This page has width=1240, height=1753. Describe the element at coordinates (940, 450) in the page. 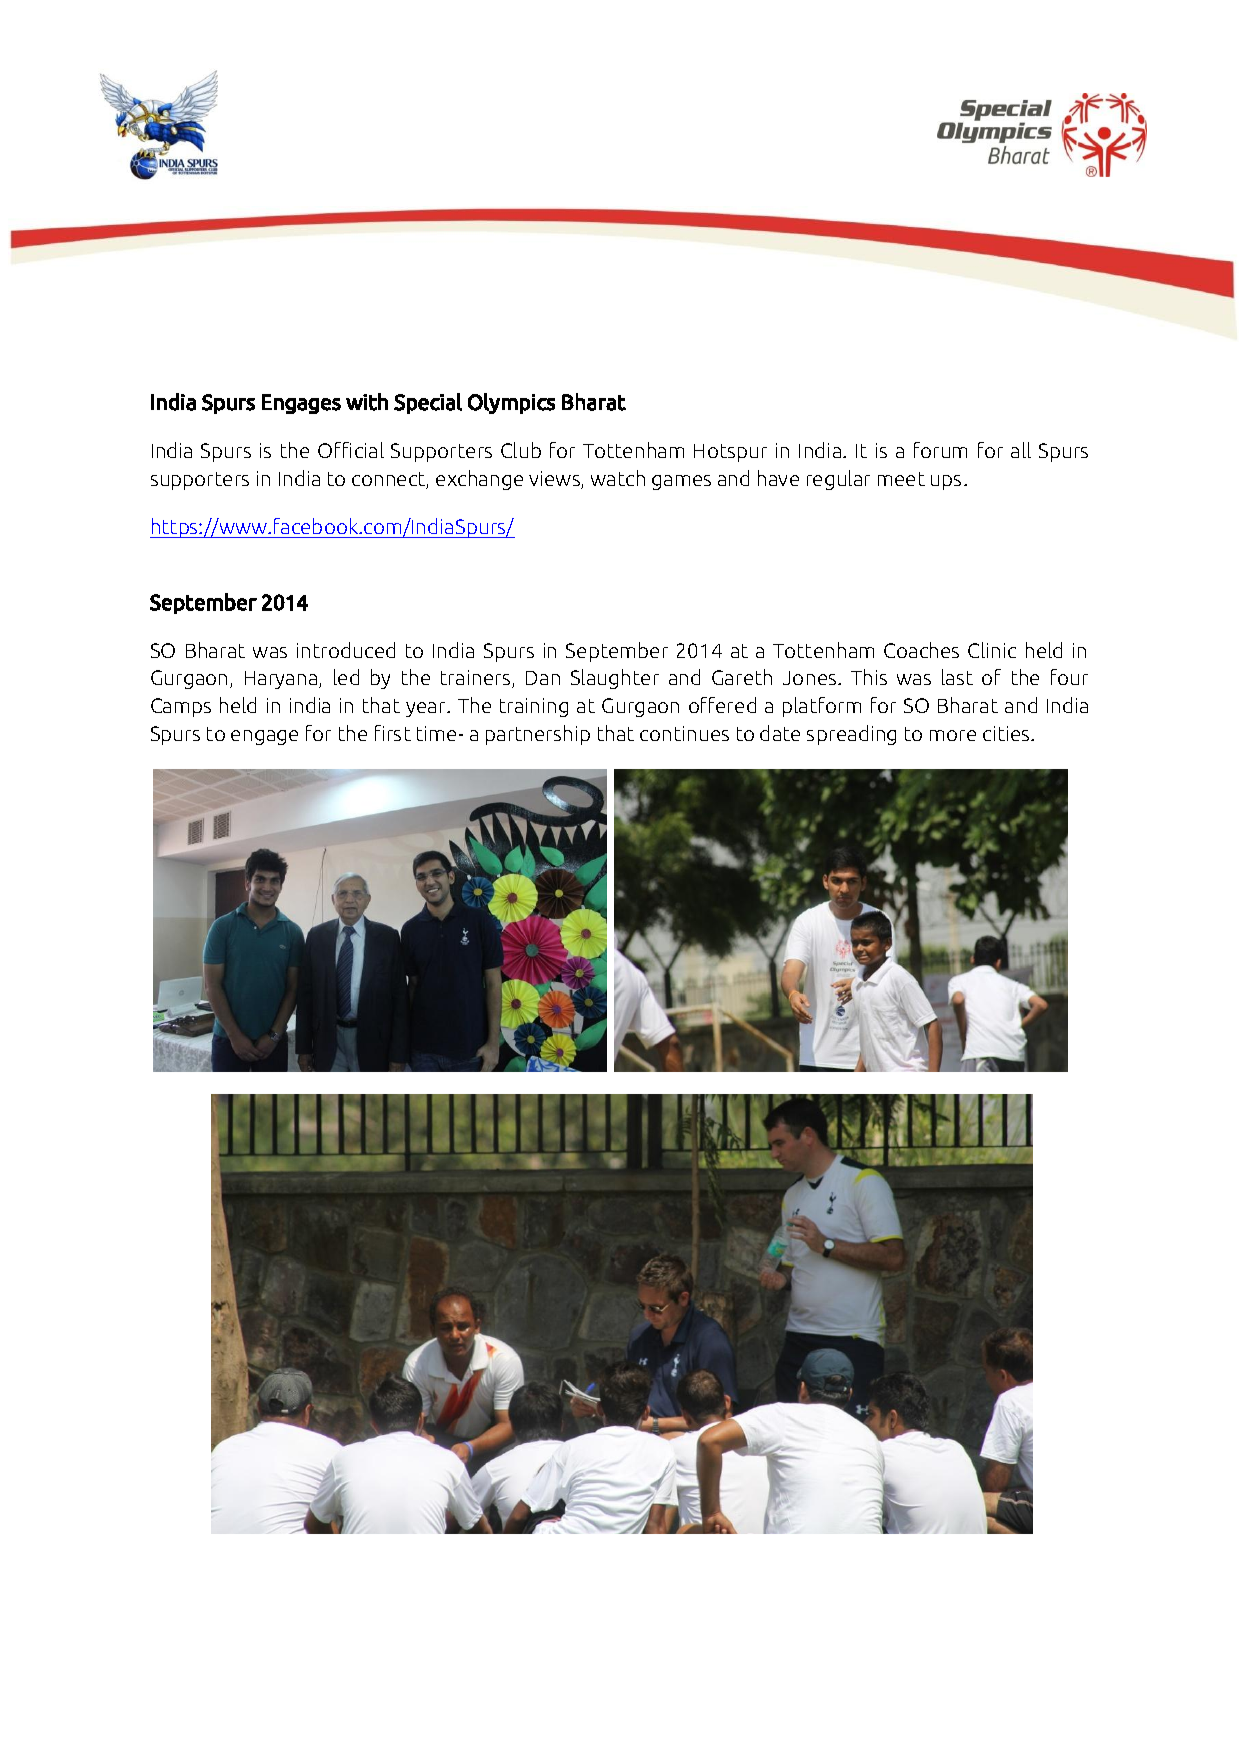

I see `forum` at that location.
